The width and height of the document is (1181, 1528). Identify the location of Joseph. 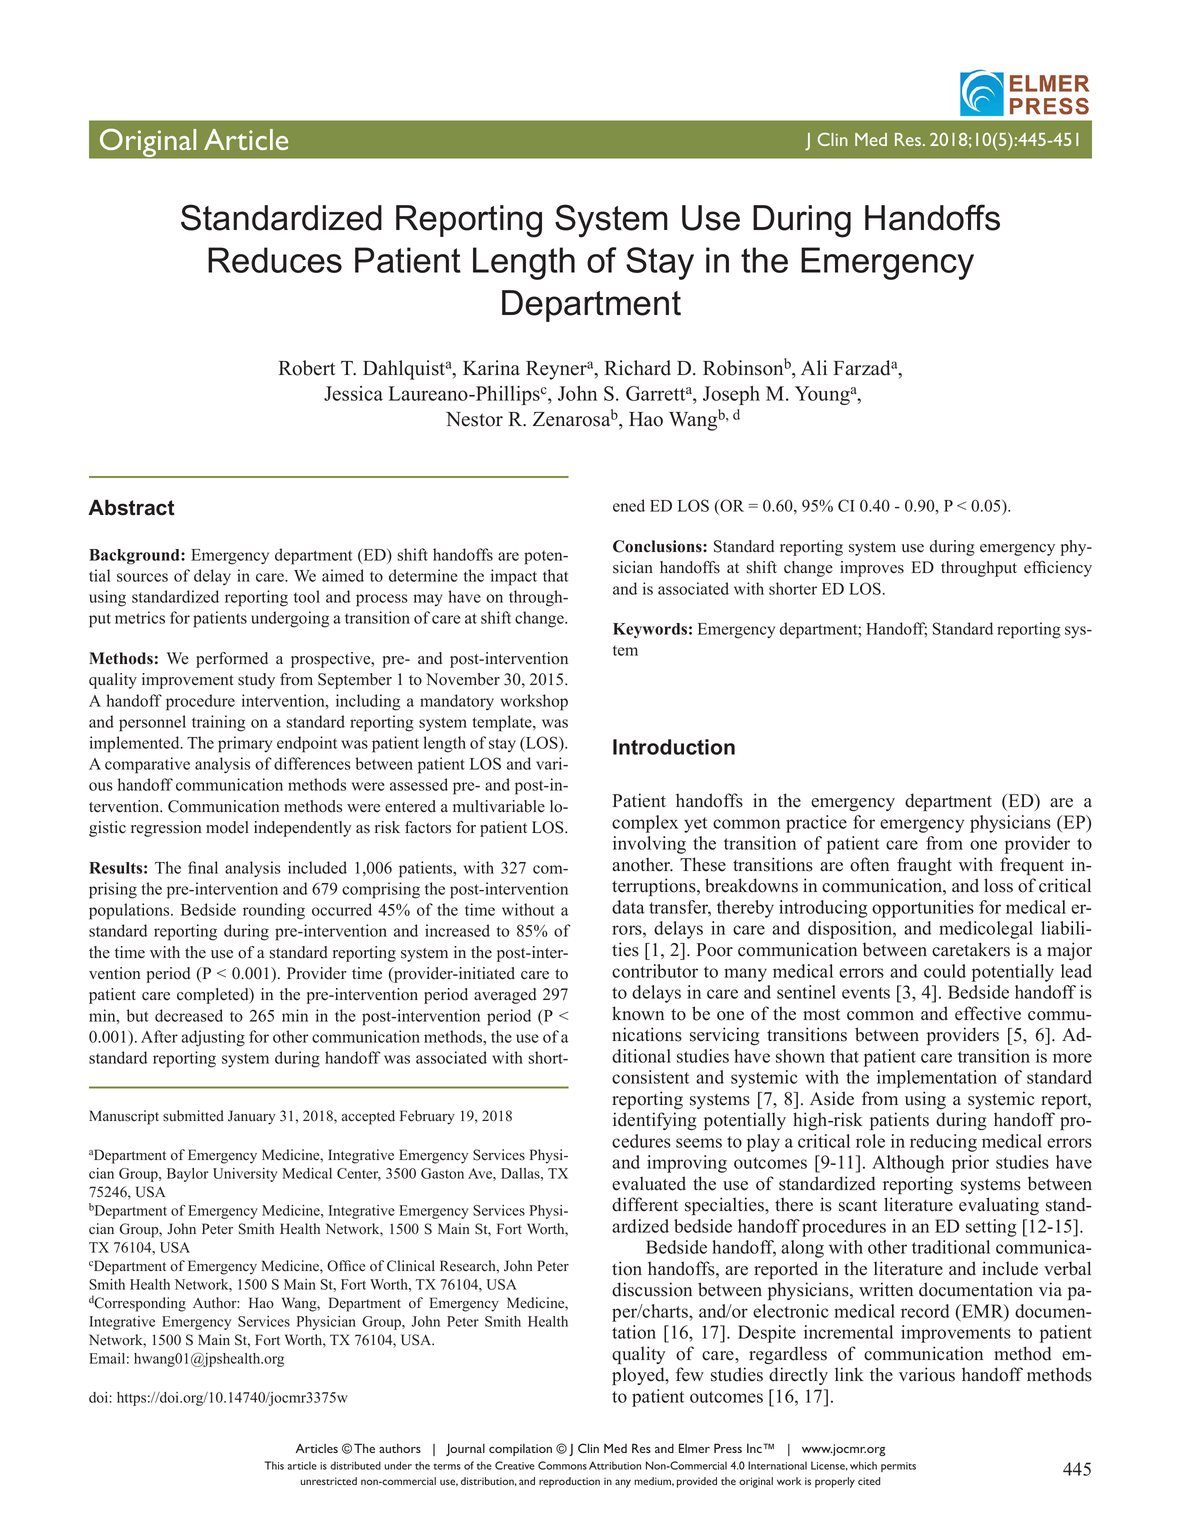
(731, 395).
